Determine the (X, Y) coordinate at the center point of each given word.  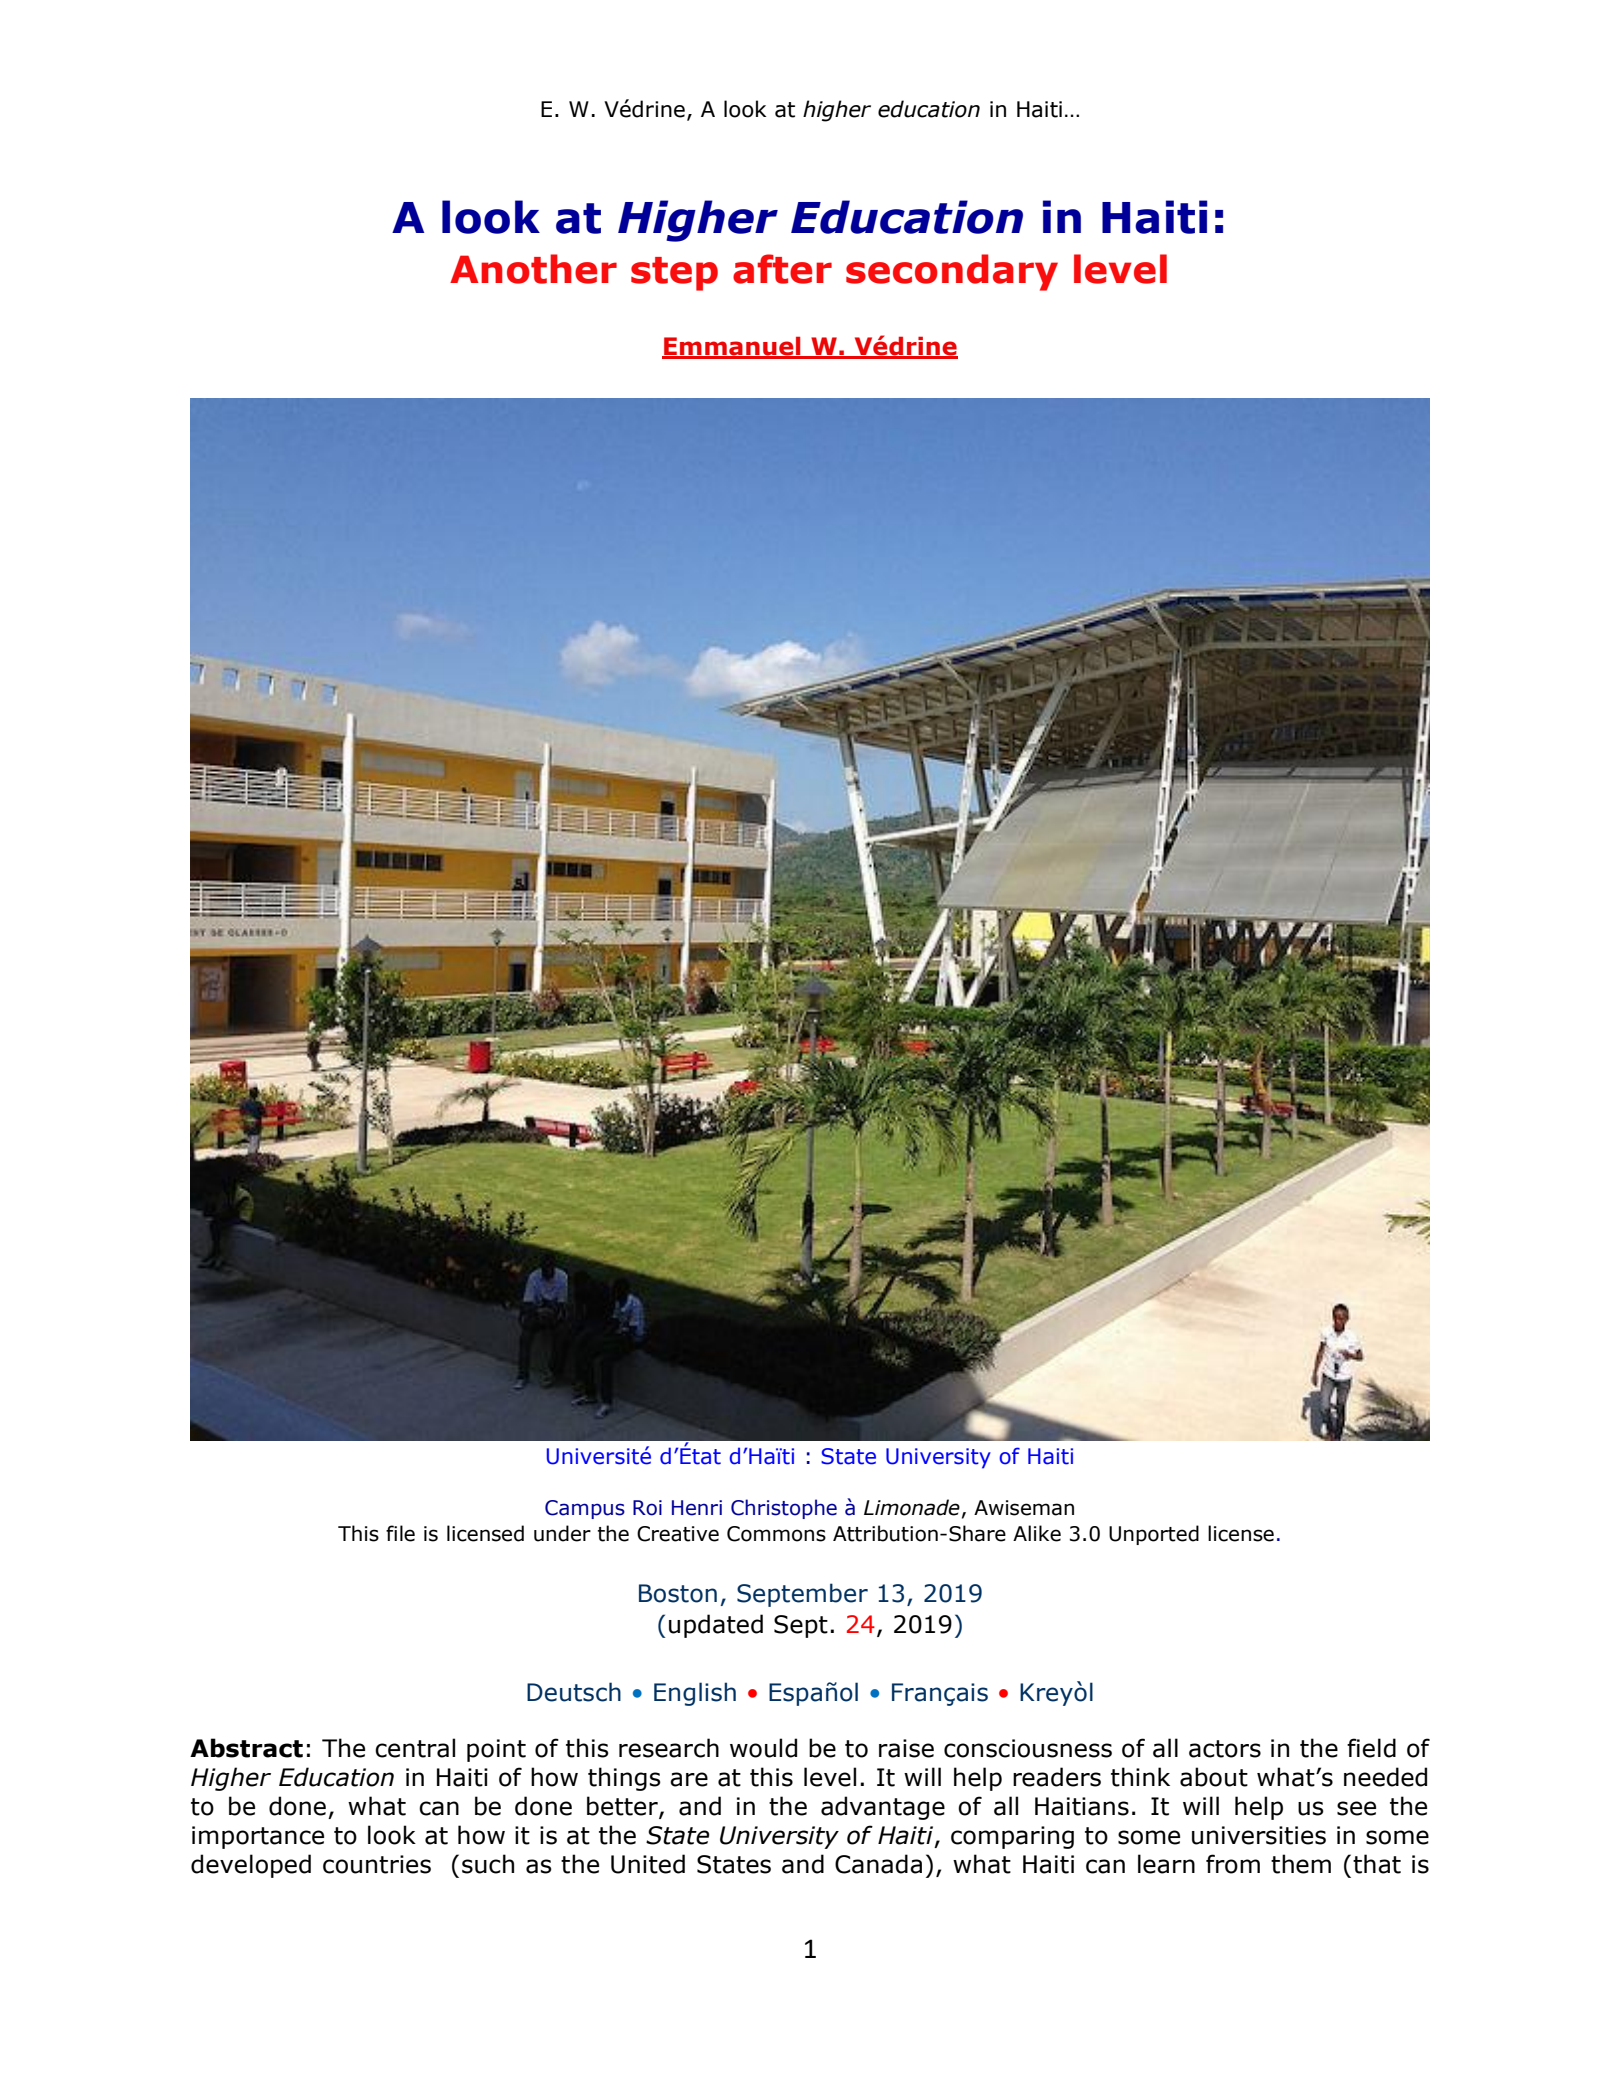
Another (533, 269)
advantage (883, 1808)
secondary (952, 272)
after (782, 269)
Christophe (784, 1509)
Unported (1154, 1535)
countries (377, 1864)
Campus (585, 1509)
